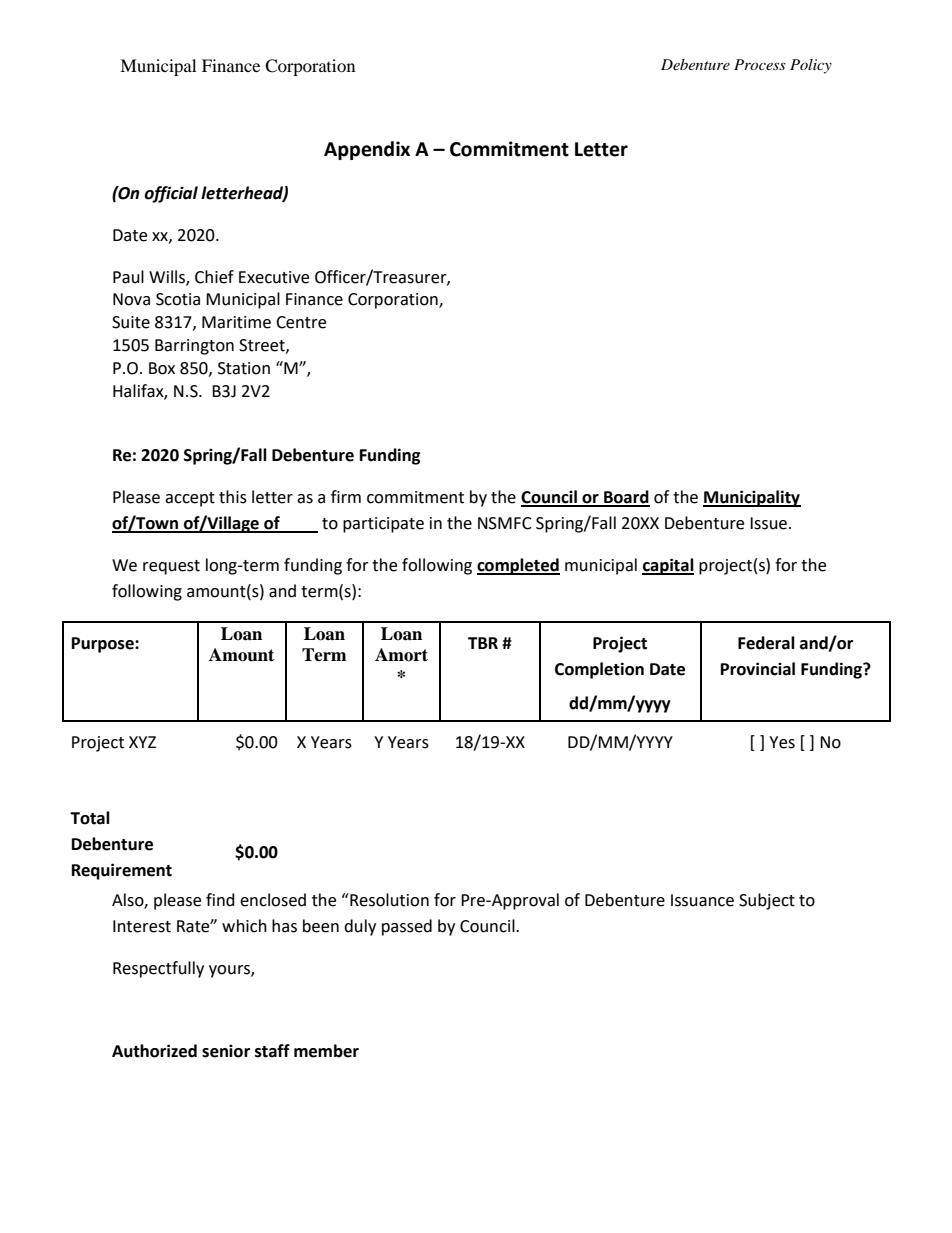 This screenshot has width=952, height=1233. What do you see at coordinates (171, 567) in the screenshot?
I see `request` at bounding box center [171, 567].
